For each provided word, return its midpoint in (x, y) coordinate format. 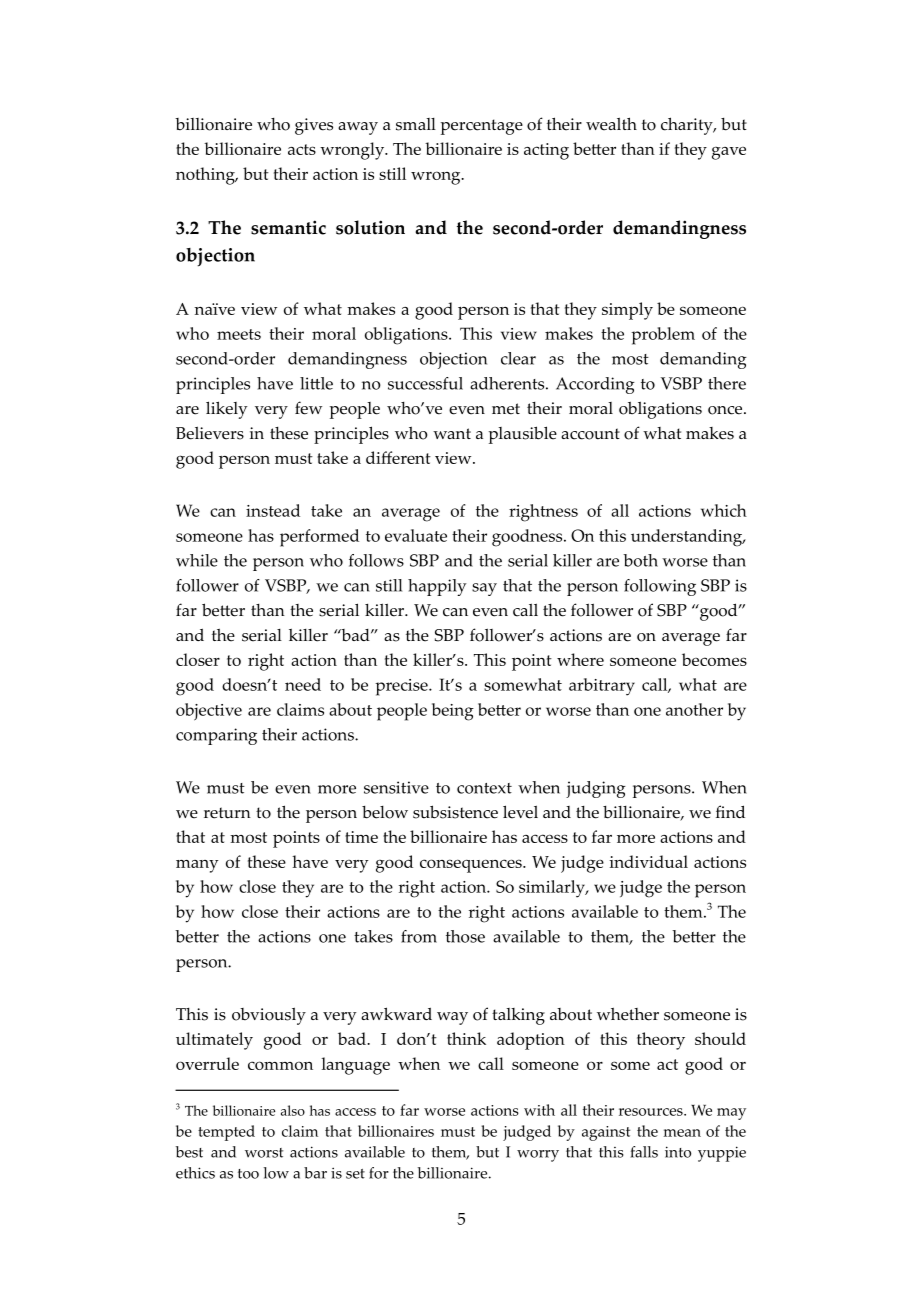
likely (227, 410)
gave (729, 153)
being (453, 712)
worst (264, 1153)
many (197, 866)
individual (648, 861)
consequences (472, 866)
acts (302, 149)
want (452, 433)
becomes (714, 659)
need (303, 684)
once (726, 410)
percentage (482, 127)
